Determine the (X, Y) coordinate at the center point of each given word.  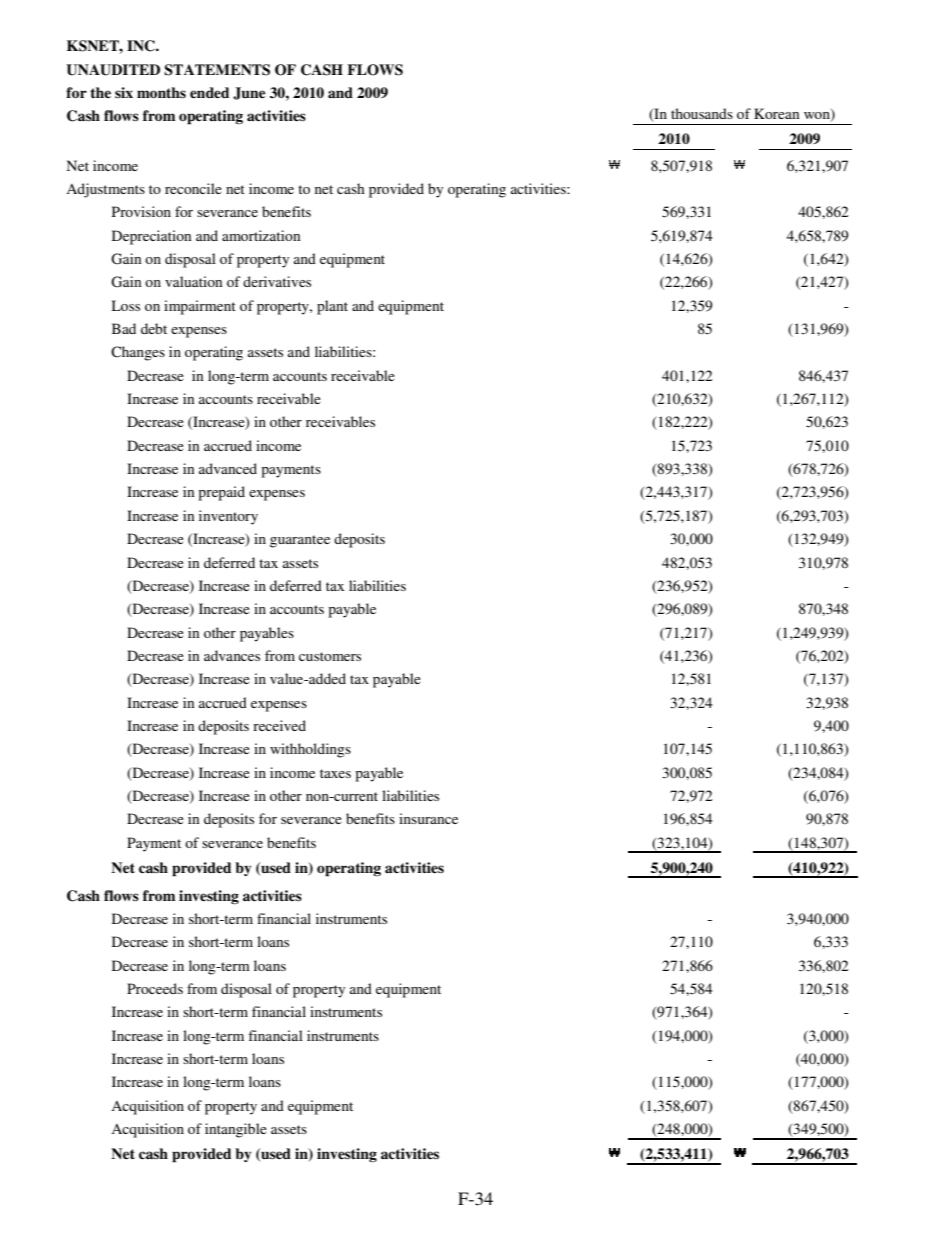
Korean (776, 113)
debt (154, 328)
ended (209, 92)
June (249, 93)
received (279, 725)
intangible (236, 1130)
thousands (702, 113)
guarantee (300, 541)
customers (330, 656)
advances (232, 655)
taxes (335, 773)
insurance (428, 818)
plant (332, 307)
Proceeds (155, 988)
